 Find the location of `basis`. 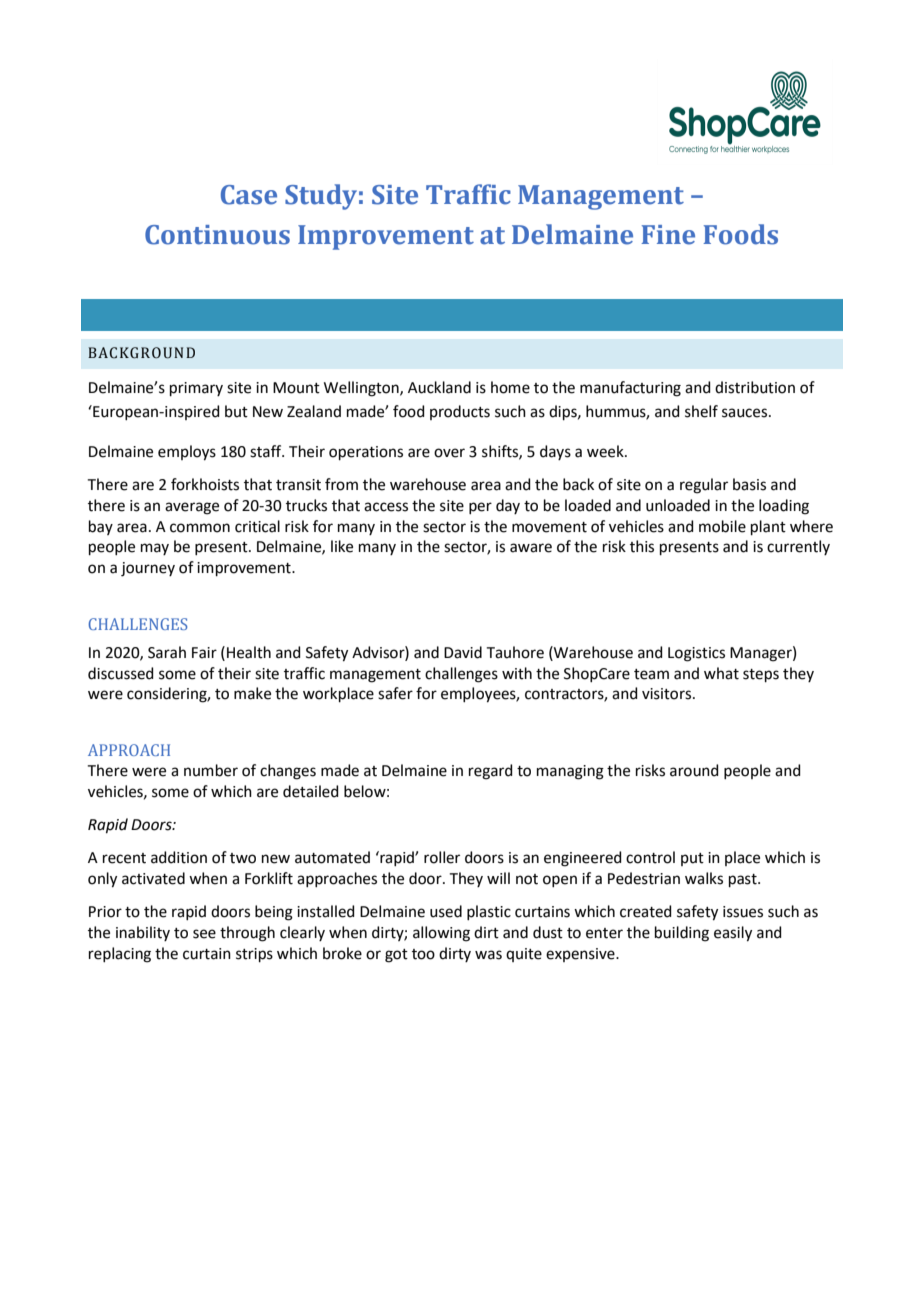

basis is located at coordinates (749, 484).
